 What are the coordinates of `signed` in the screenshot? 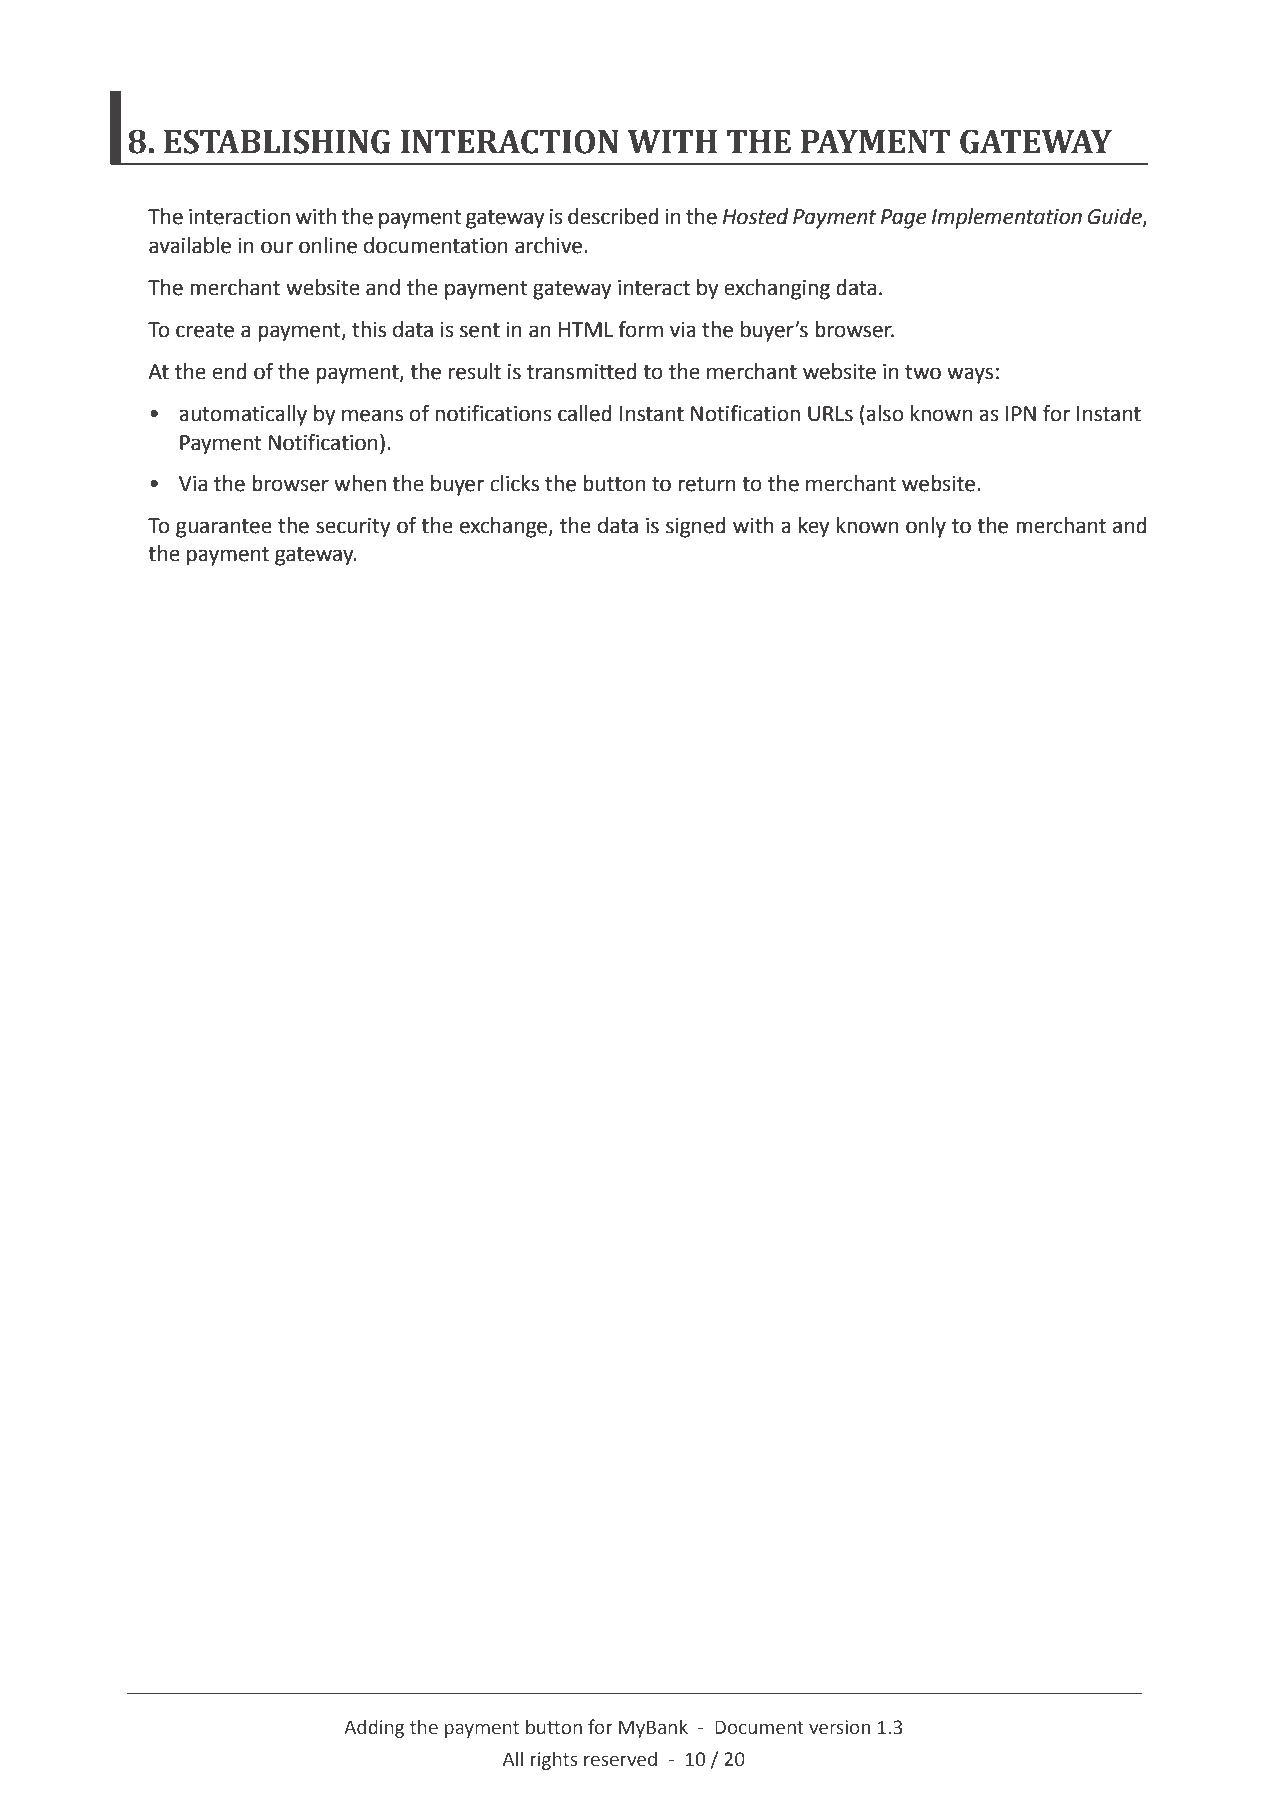 It's located at (696, 527).
